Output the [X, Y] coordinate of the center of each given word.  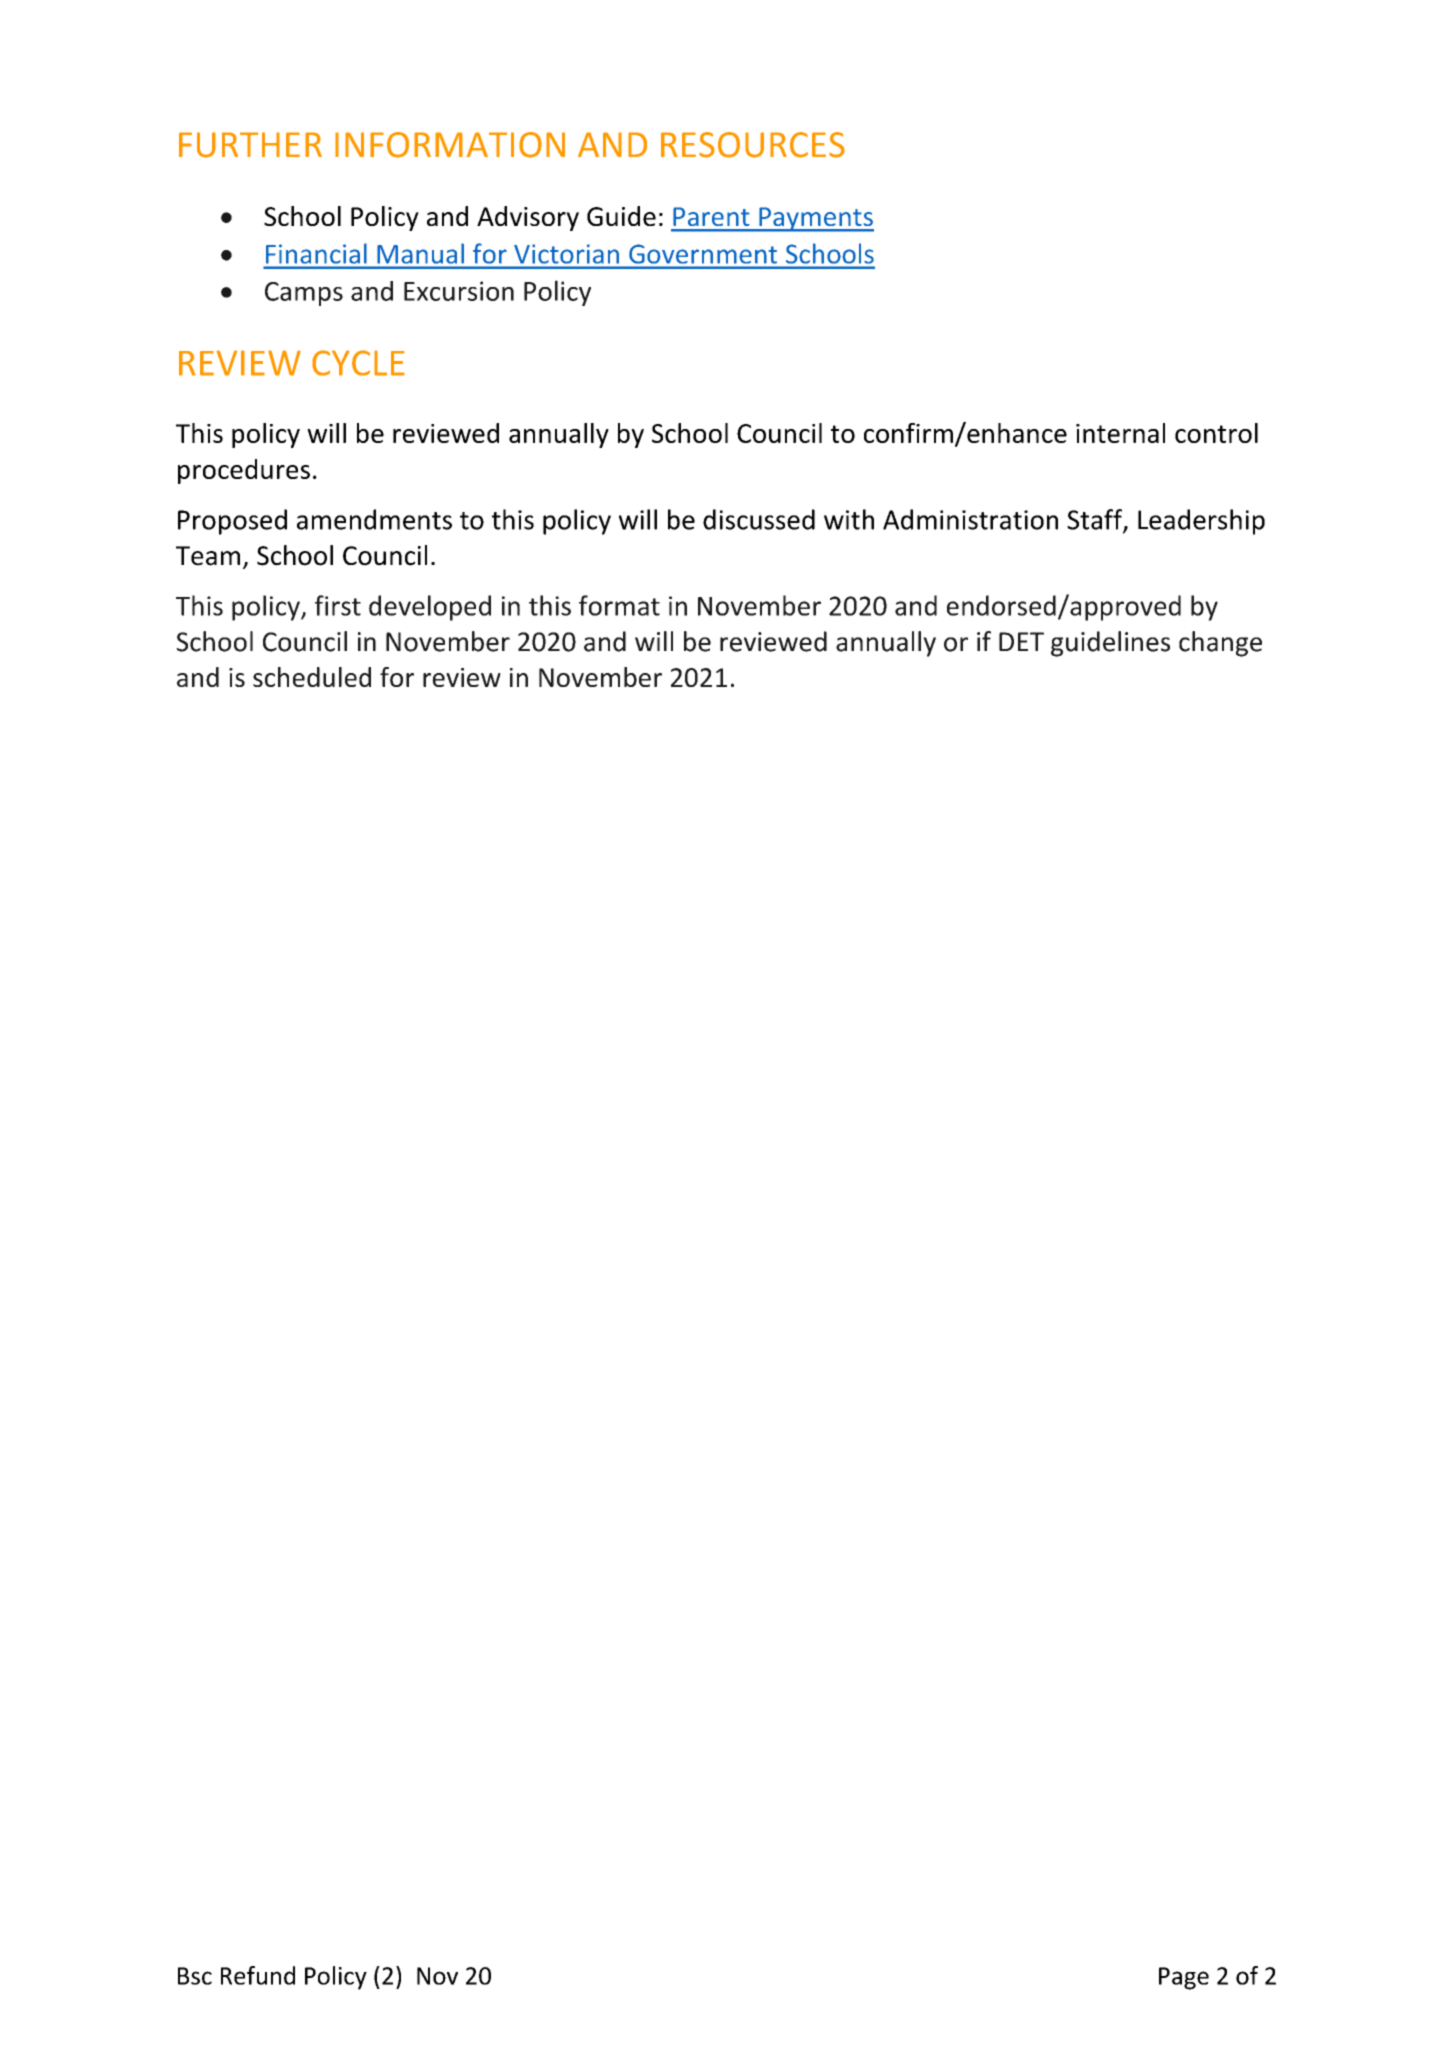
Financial [316, 253]
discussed [759, 519]
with [849, 519]
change [1220, 644]
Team [208, 556]
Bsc [195, 1976]
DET [1021, 641]
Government [703, 254]
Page [1184, 1978]
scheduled [312, 677]
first [338, 605]
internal [1120, 433]
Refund [258, 1975]
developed [430, 608]
